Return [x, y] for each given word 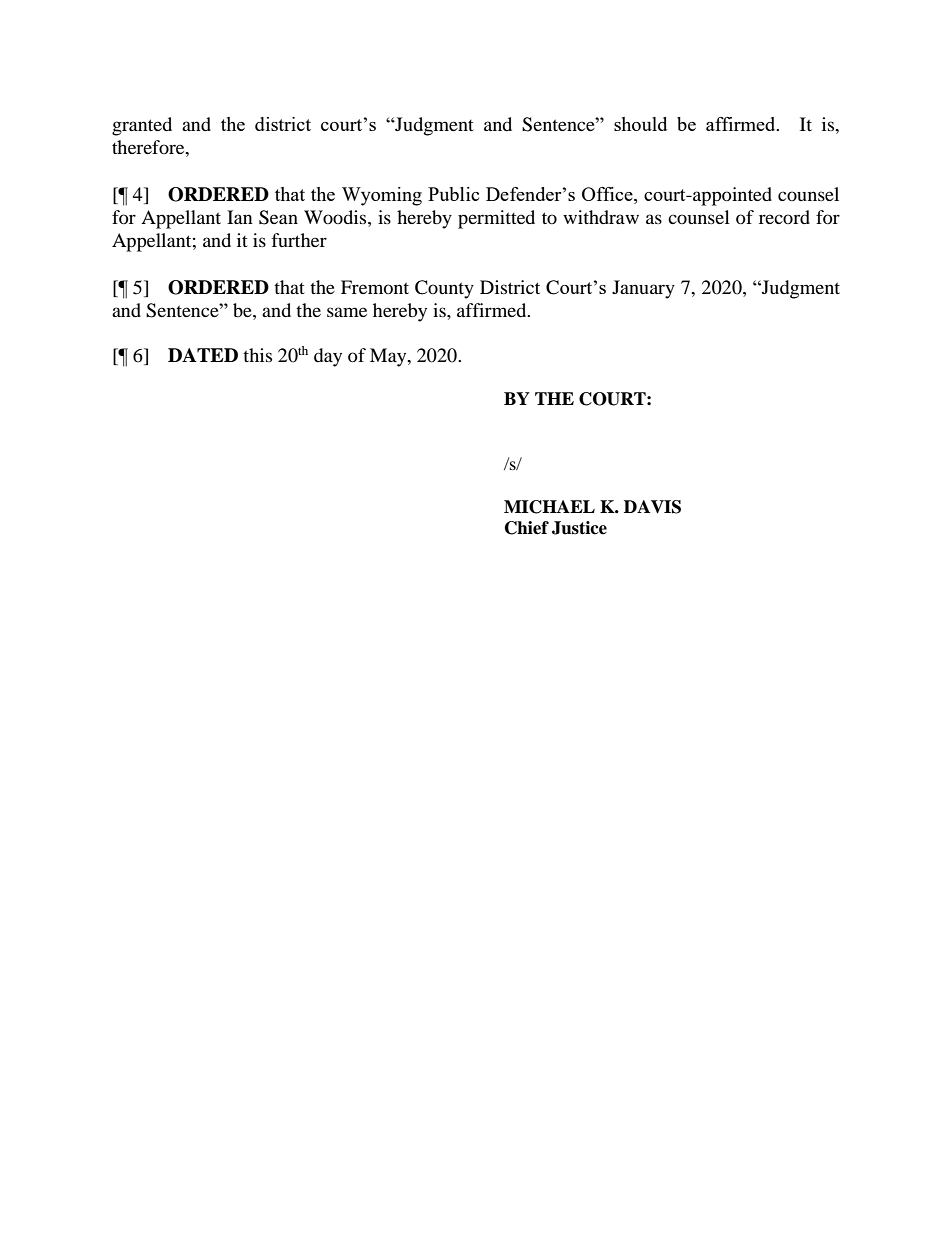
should [640, 124]
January [643, 289]
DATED [203, 355]
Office [608, 195]
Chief [527, 528]
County [444, 289]
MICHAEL [549, 507]
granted [142, 126]
